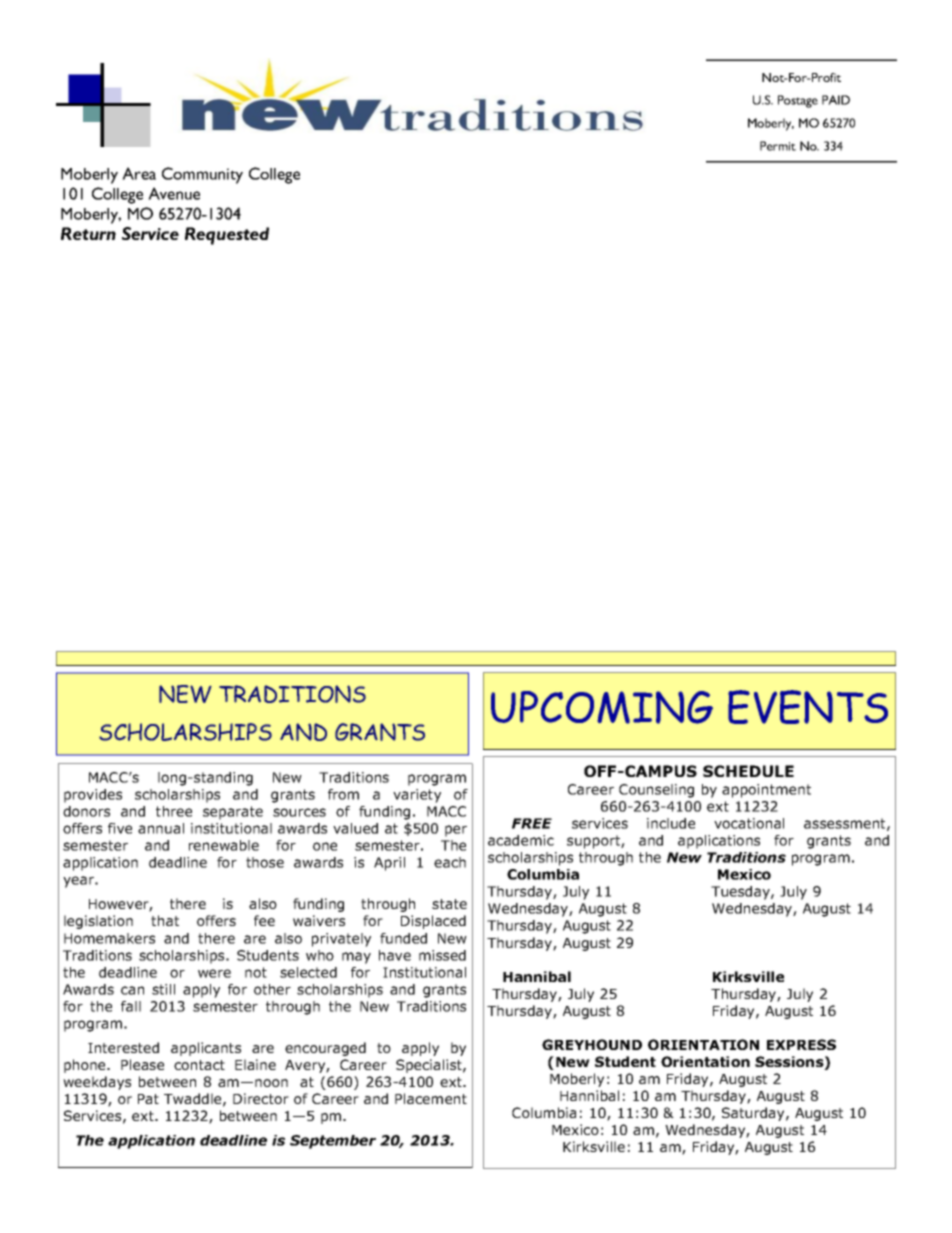  Describe the element at coordinates (202, 175) in the document. I see `Community` at that location.
